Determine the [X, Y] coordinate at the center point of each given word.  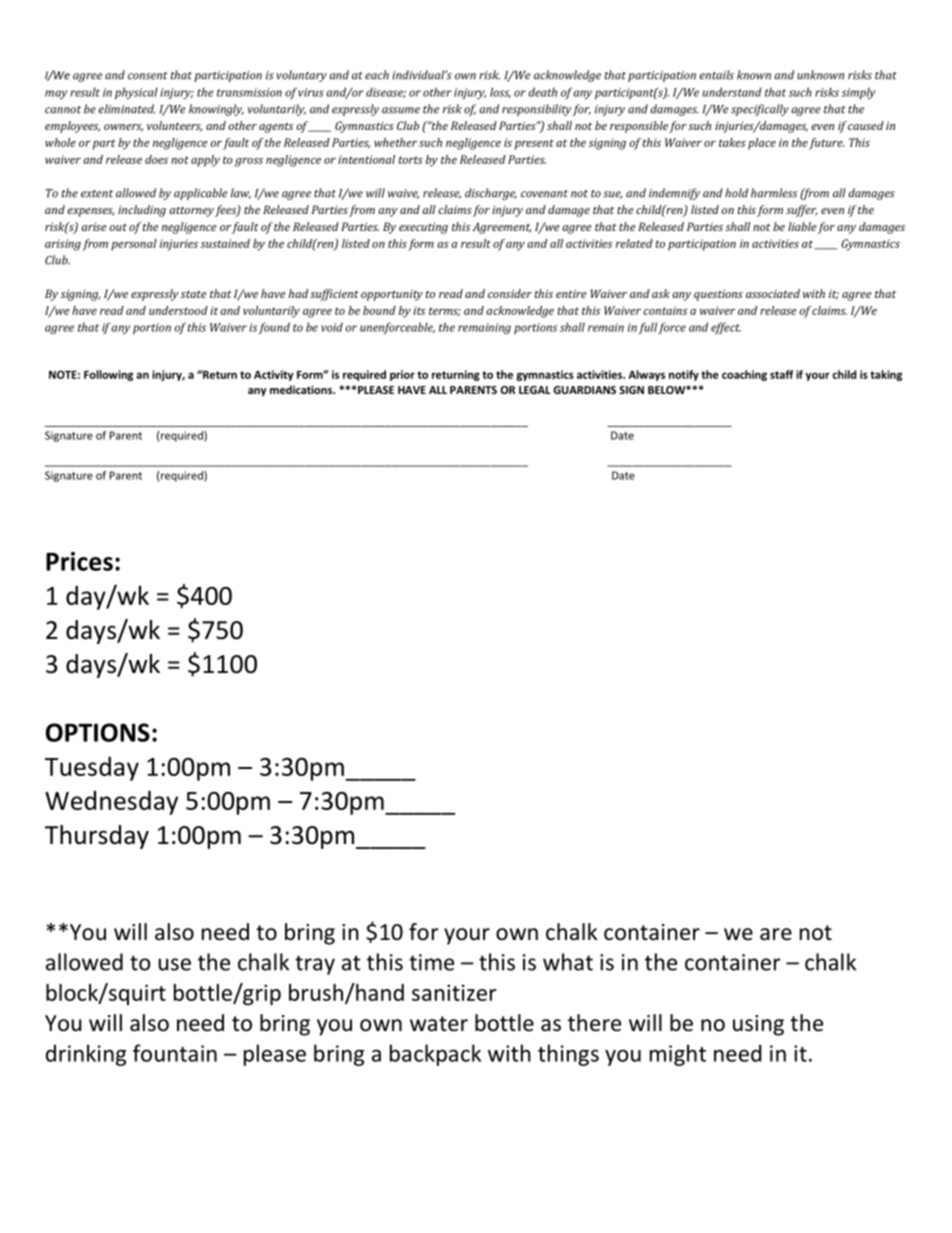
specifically [760, 110]
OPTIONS [98, 732]
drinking [86, 1055]
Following [108, 375]
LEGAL [534, 390]
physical [136, 93]
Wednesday [111, 802]
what [568, 962]
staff [781, 374]
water [439, 1024]
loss [500, 92]
